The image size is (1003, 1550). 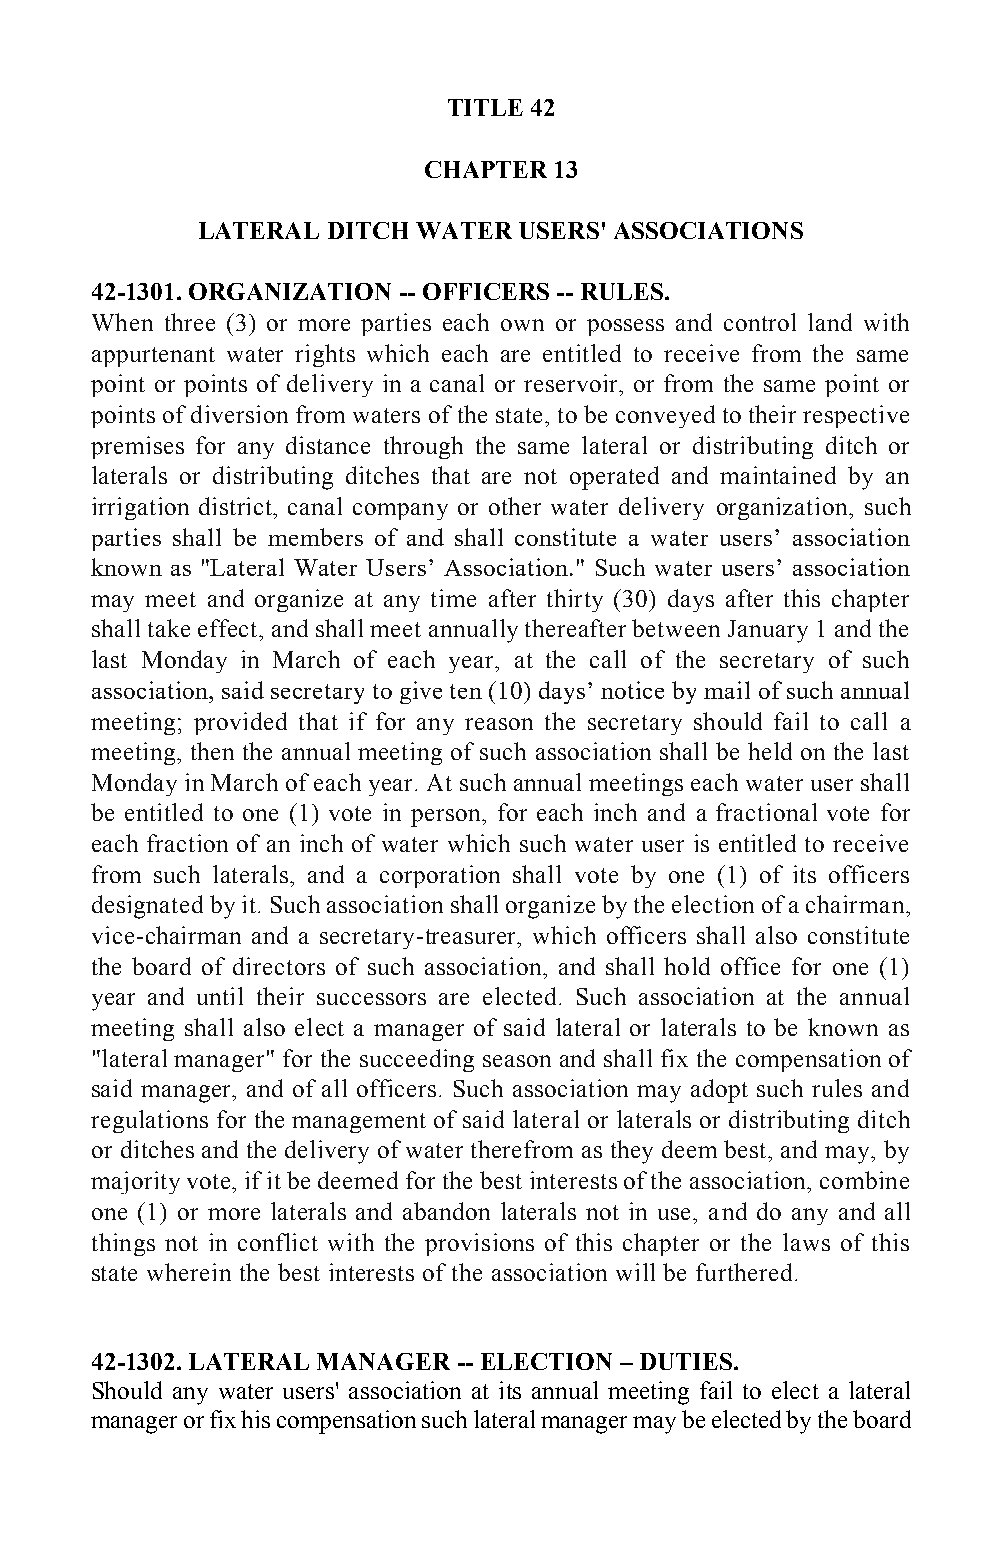 I want to click on reservoir, so click(x=572, y=383).
